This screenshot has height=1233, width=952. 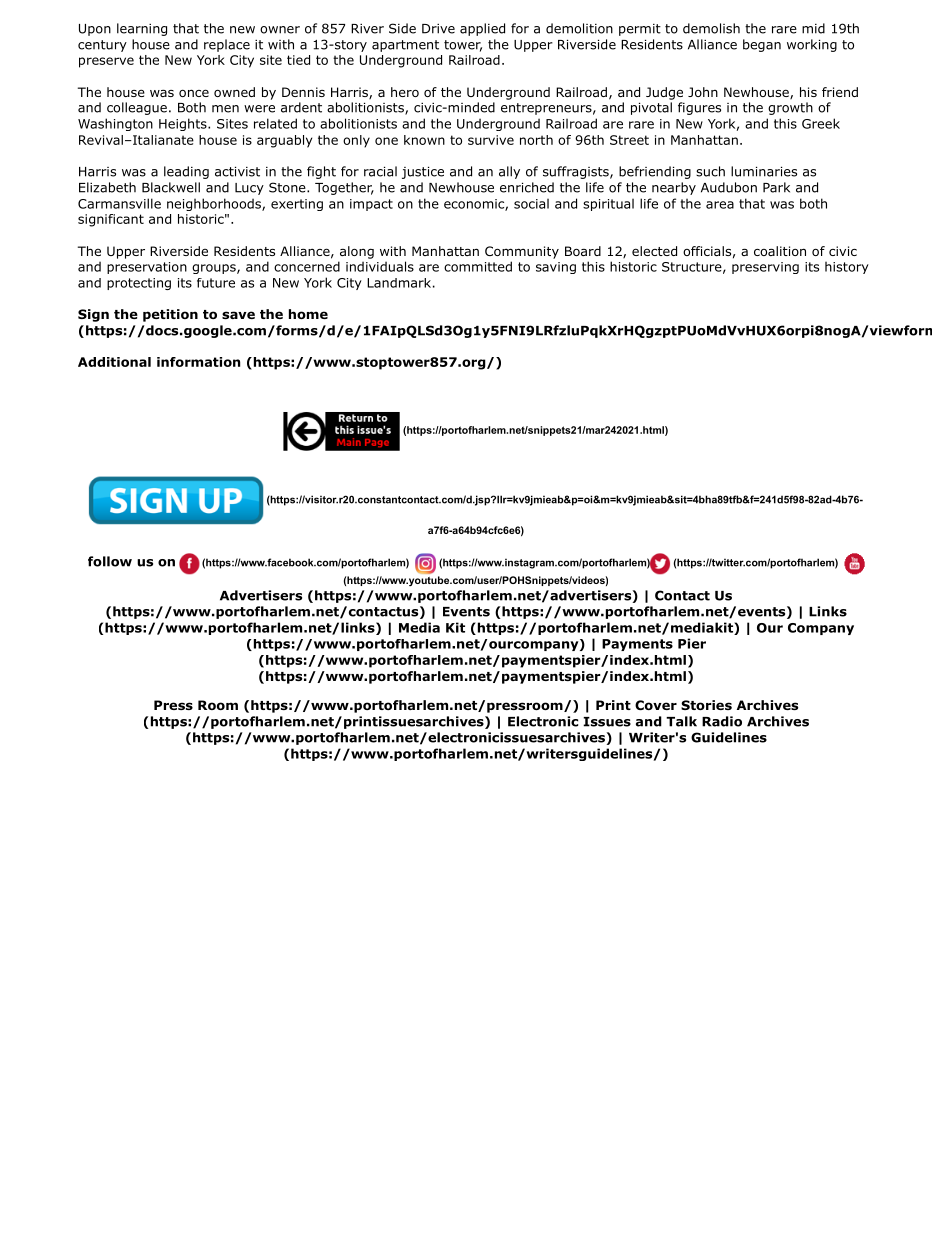 I want to click on preserving, so click(x=765, y=268).
